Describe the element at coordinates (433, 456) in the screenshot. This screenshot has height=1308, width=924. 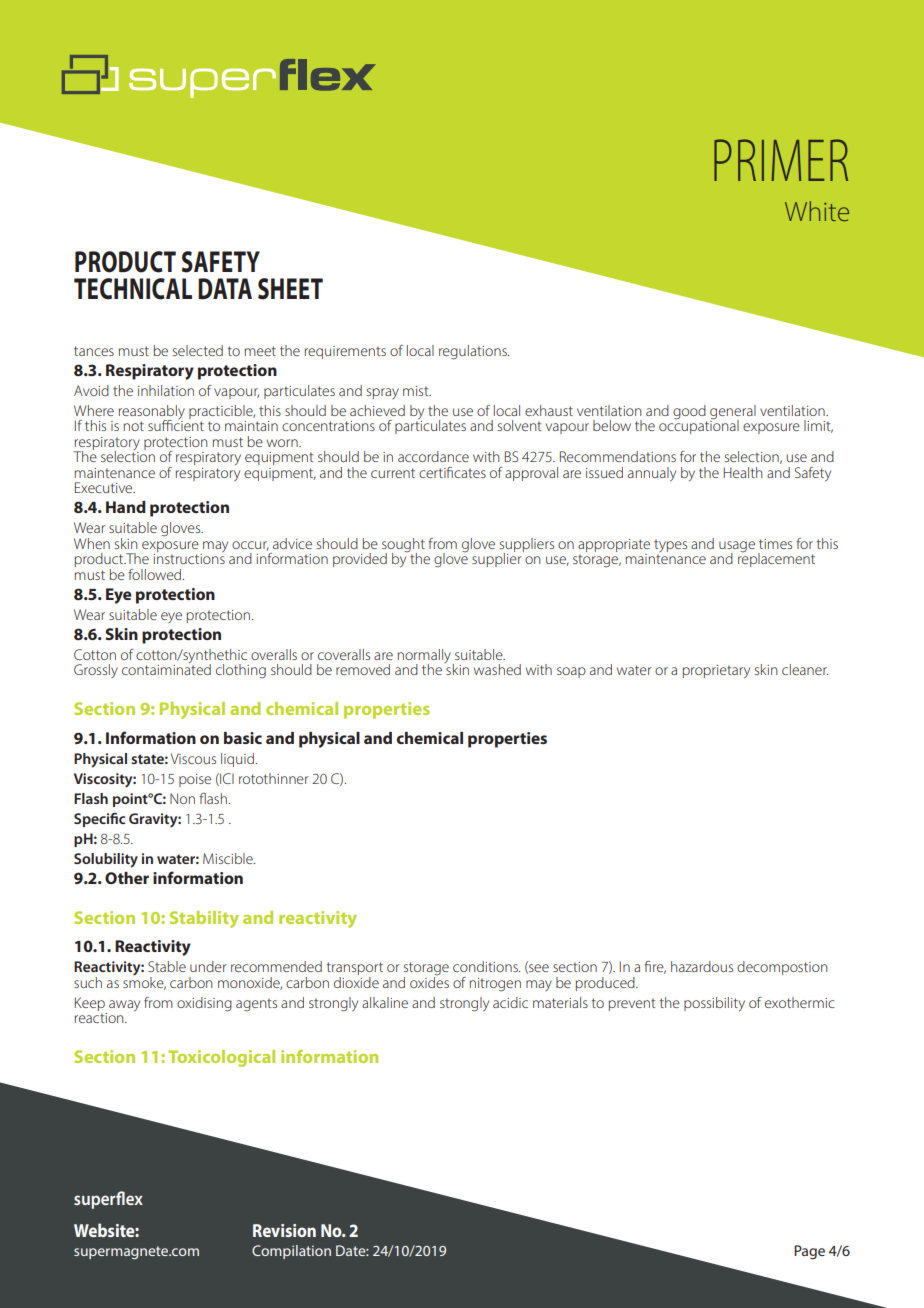
I see `accordance` at that location.
